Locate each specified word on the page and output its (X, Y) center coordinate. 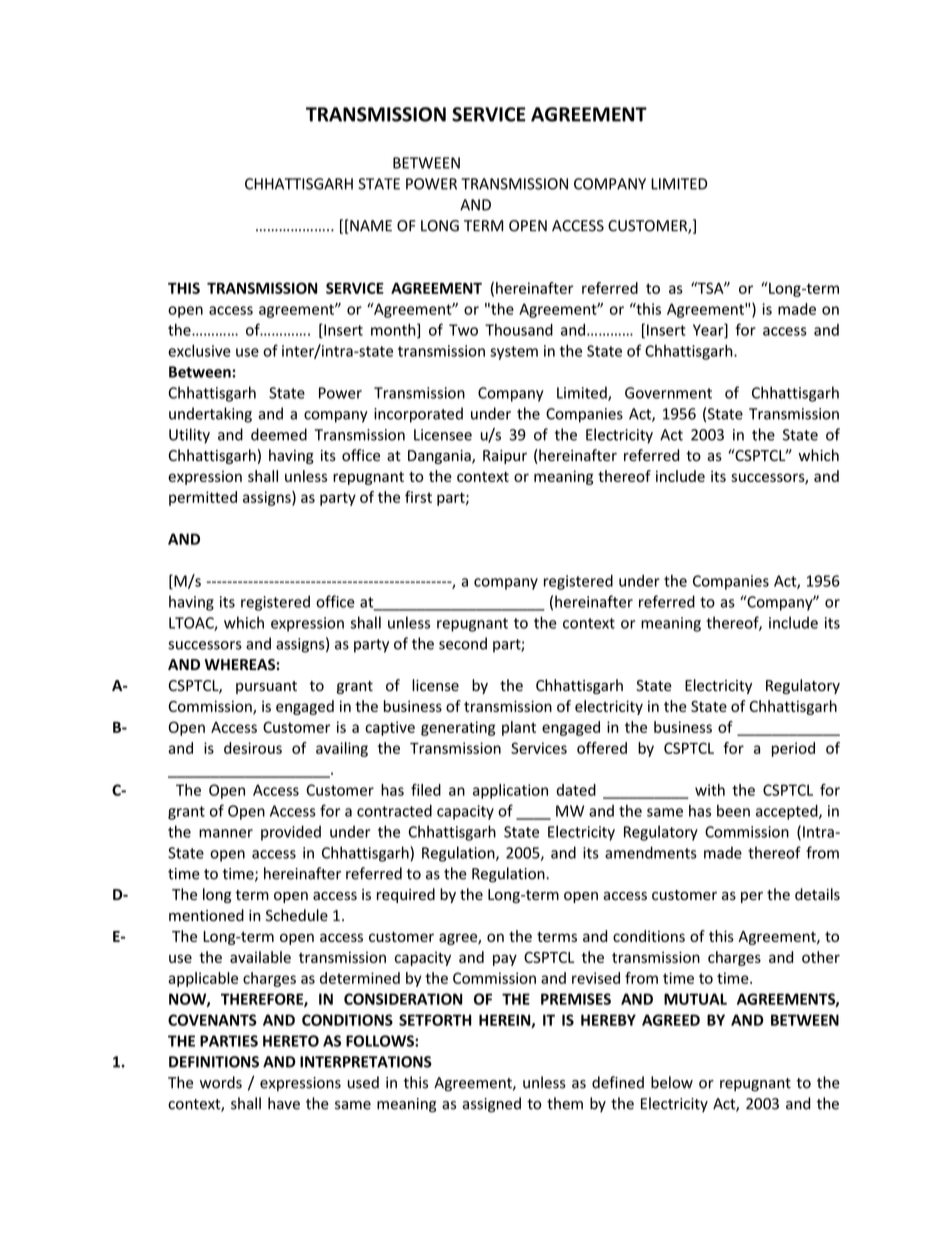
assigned (491, 1105)
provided (291, 833)
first (418, 497)
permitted (203, 498)
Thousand (519, 330)
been (733, 811)
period (793, 749)
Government (668, 393)
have (284, 1103)
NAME (370, 227)
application (510, 791)
